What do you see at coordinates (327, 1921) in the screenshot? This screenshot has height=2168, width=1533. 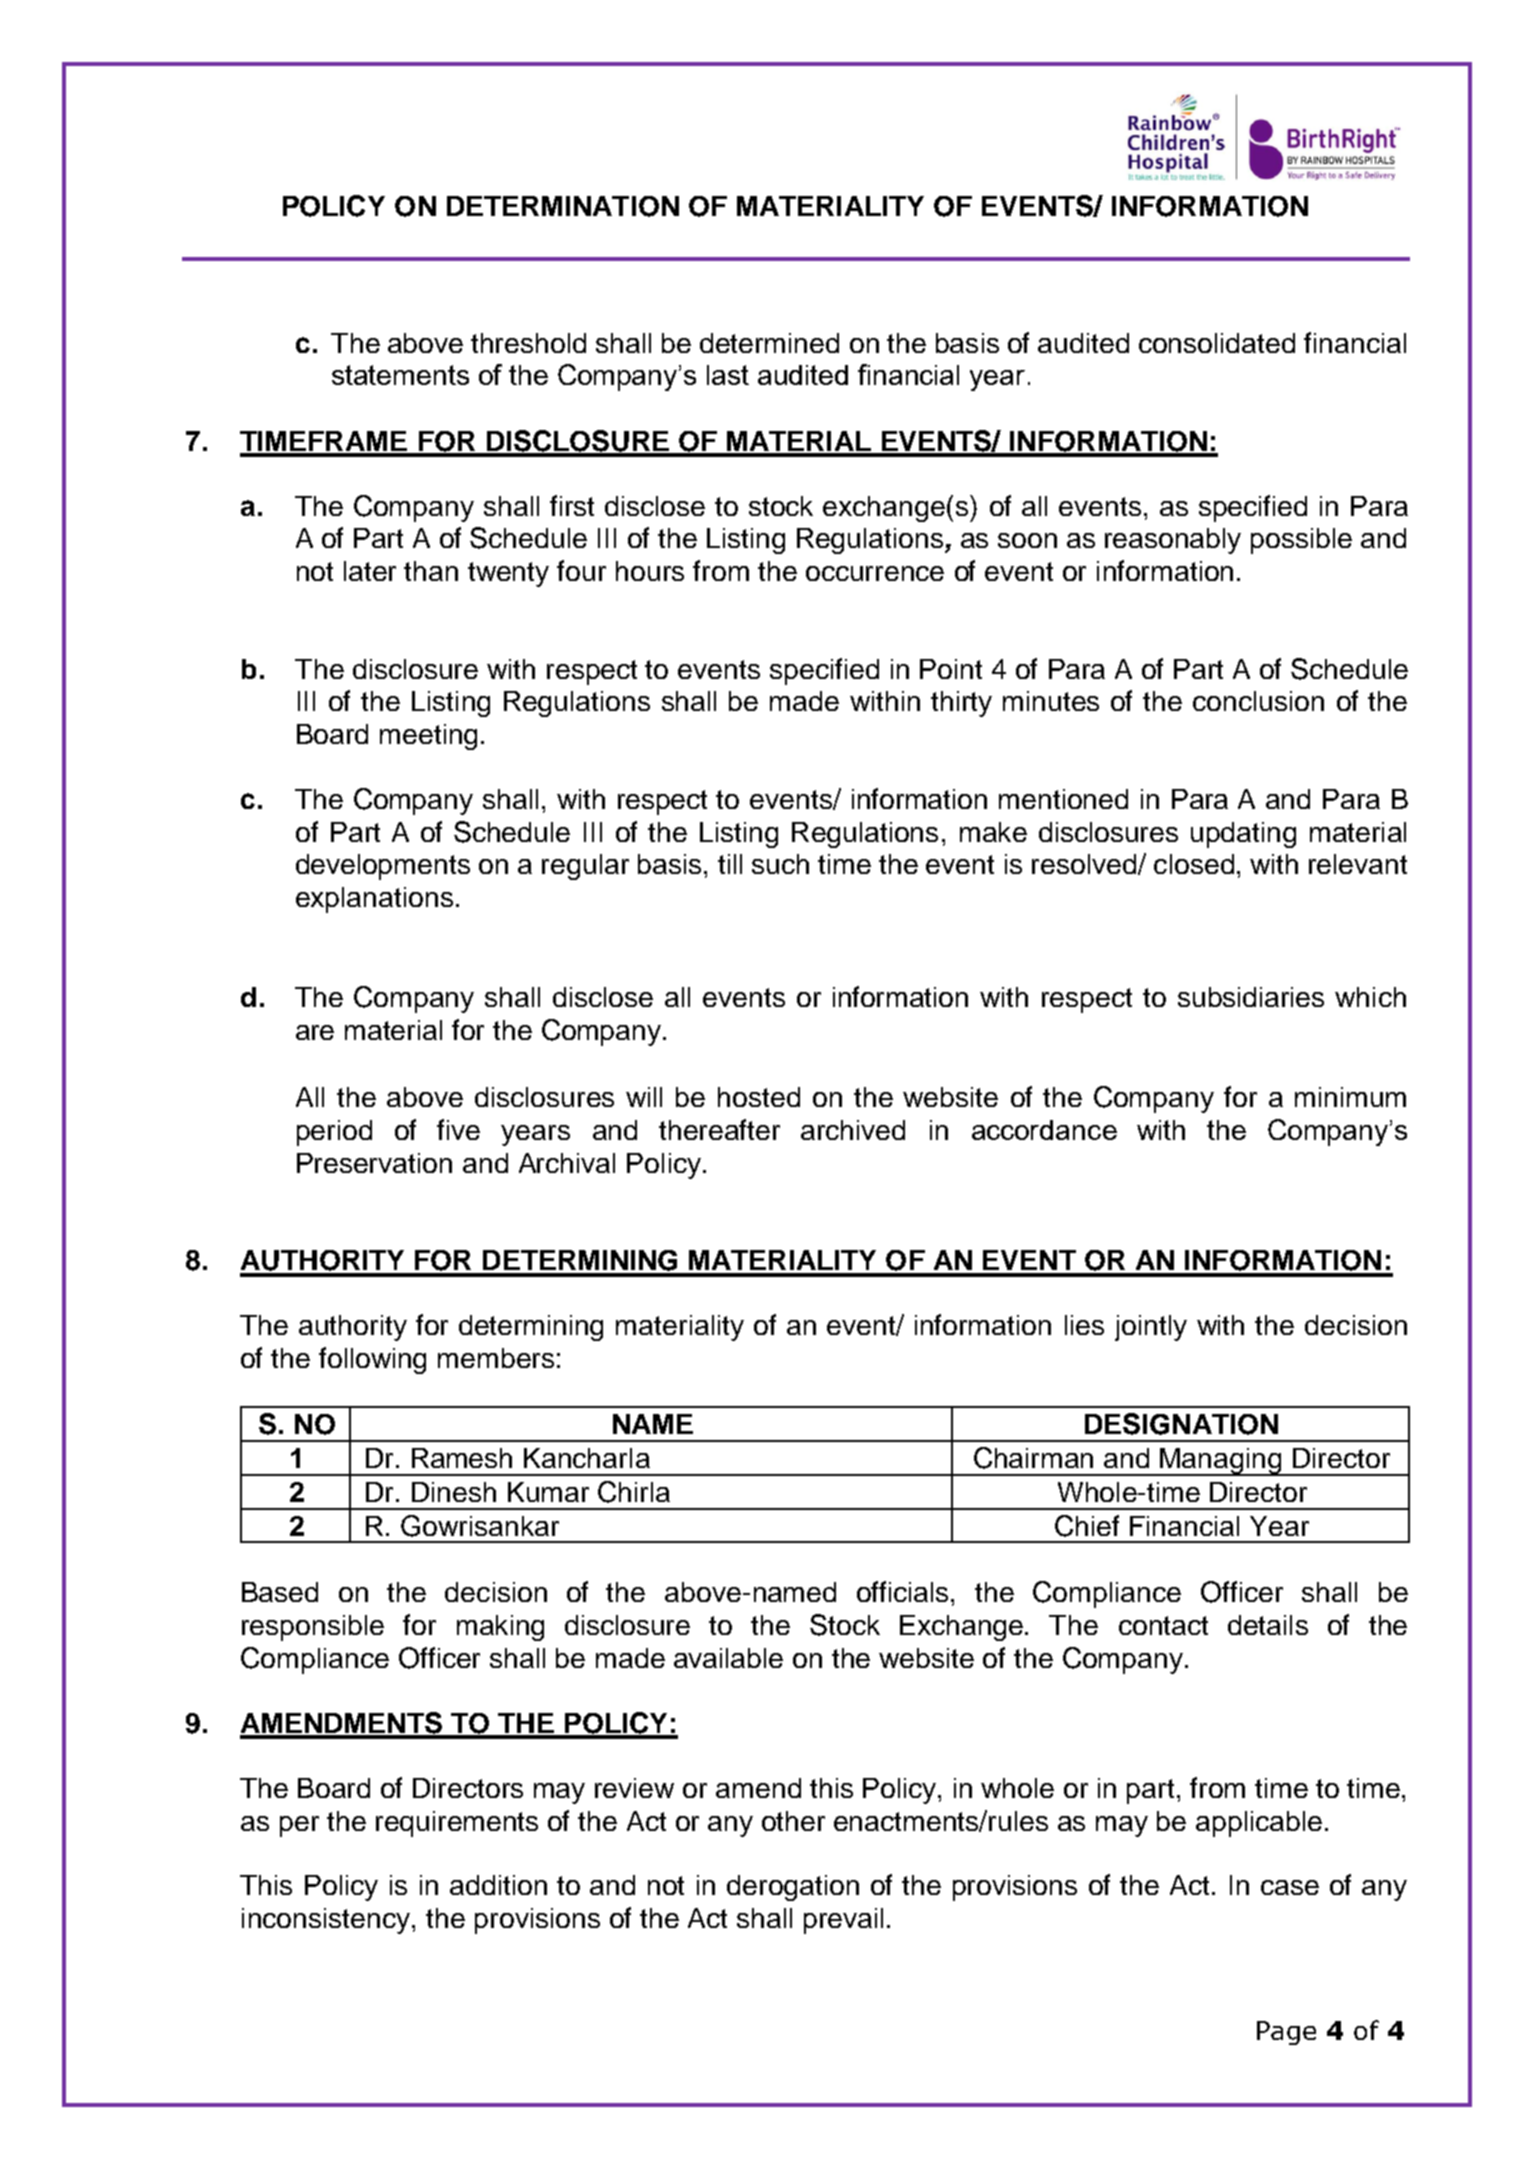 I see `inconsistency` at bounding box center [327, 1921].
